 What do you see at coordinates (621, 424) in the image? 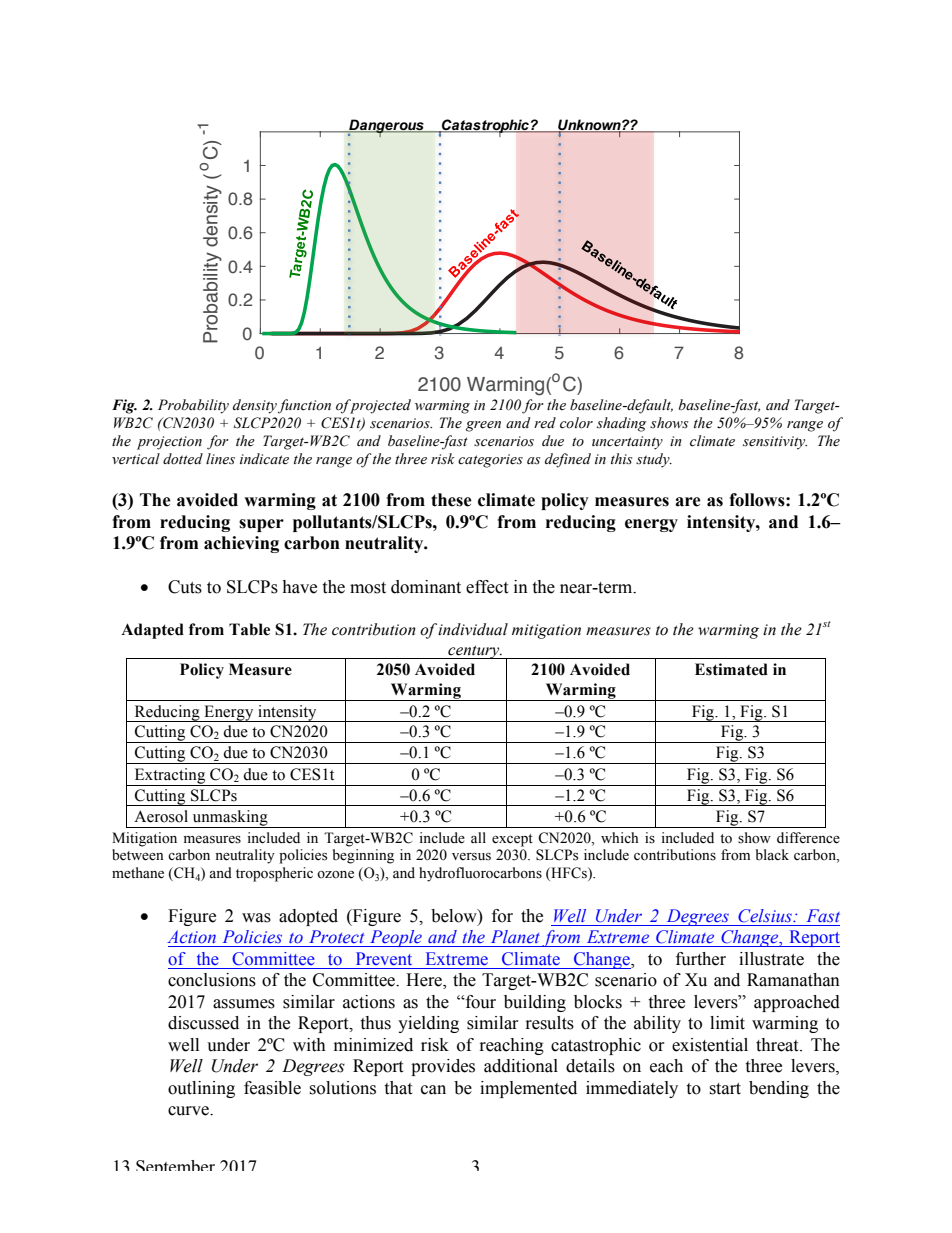
I see `shading` at bounding box center [621, 424].
